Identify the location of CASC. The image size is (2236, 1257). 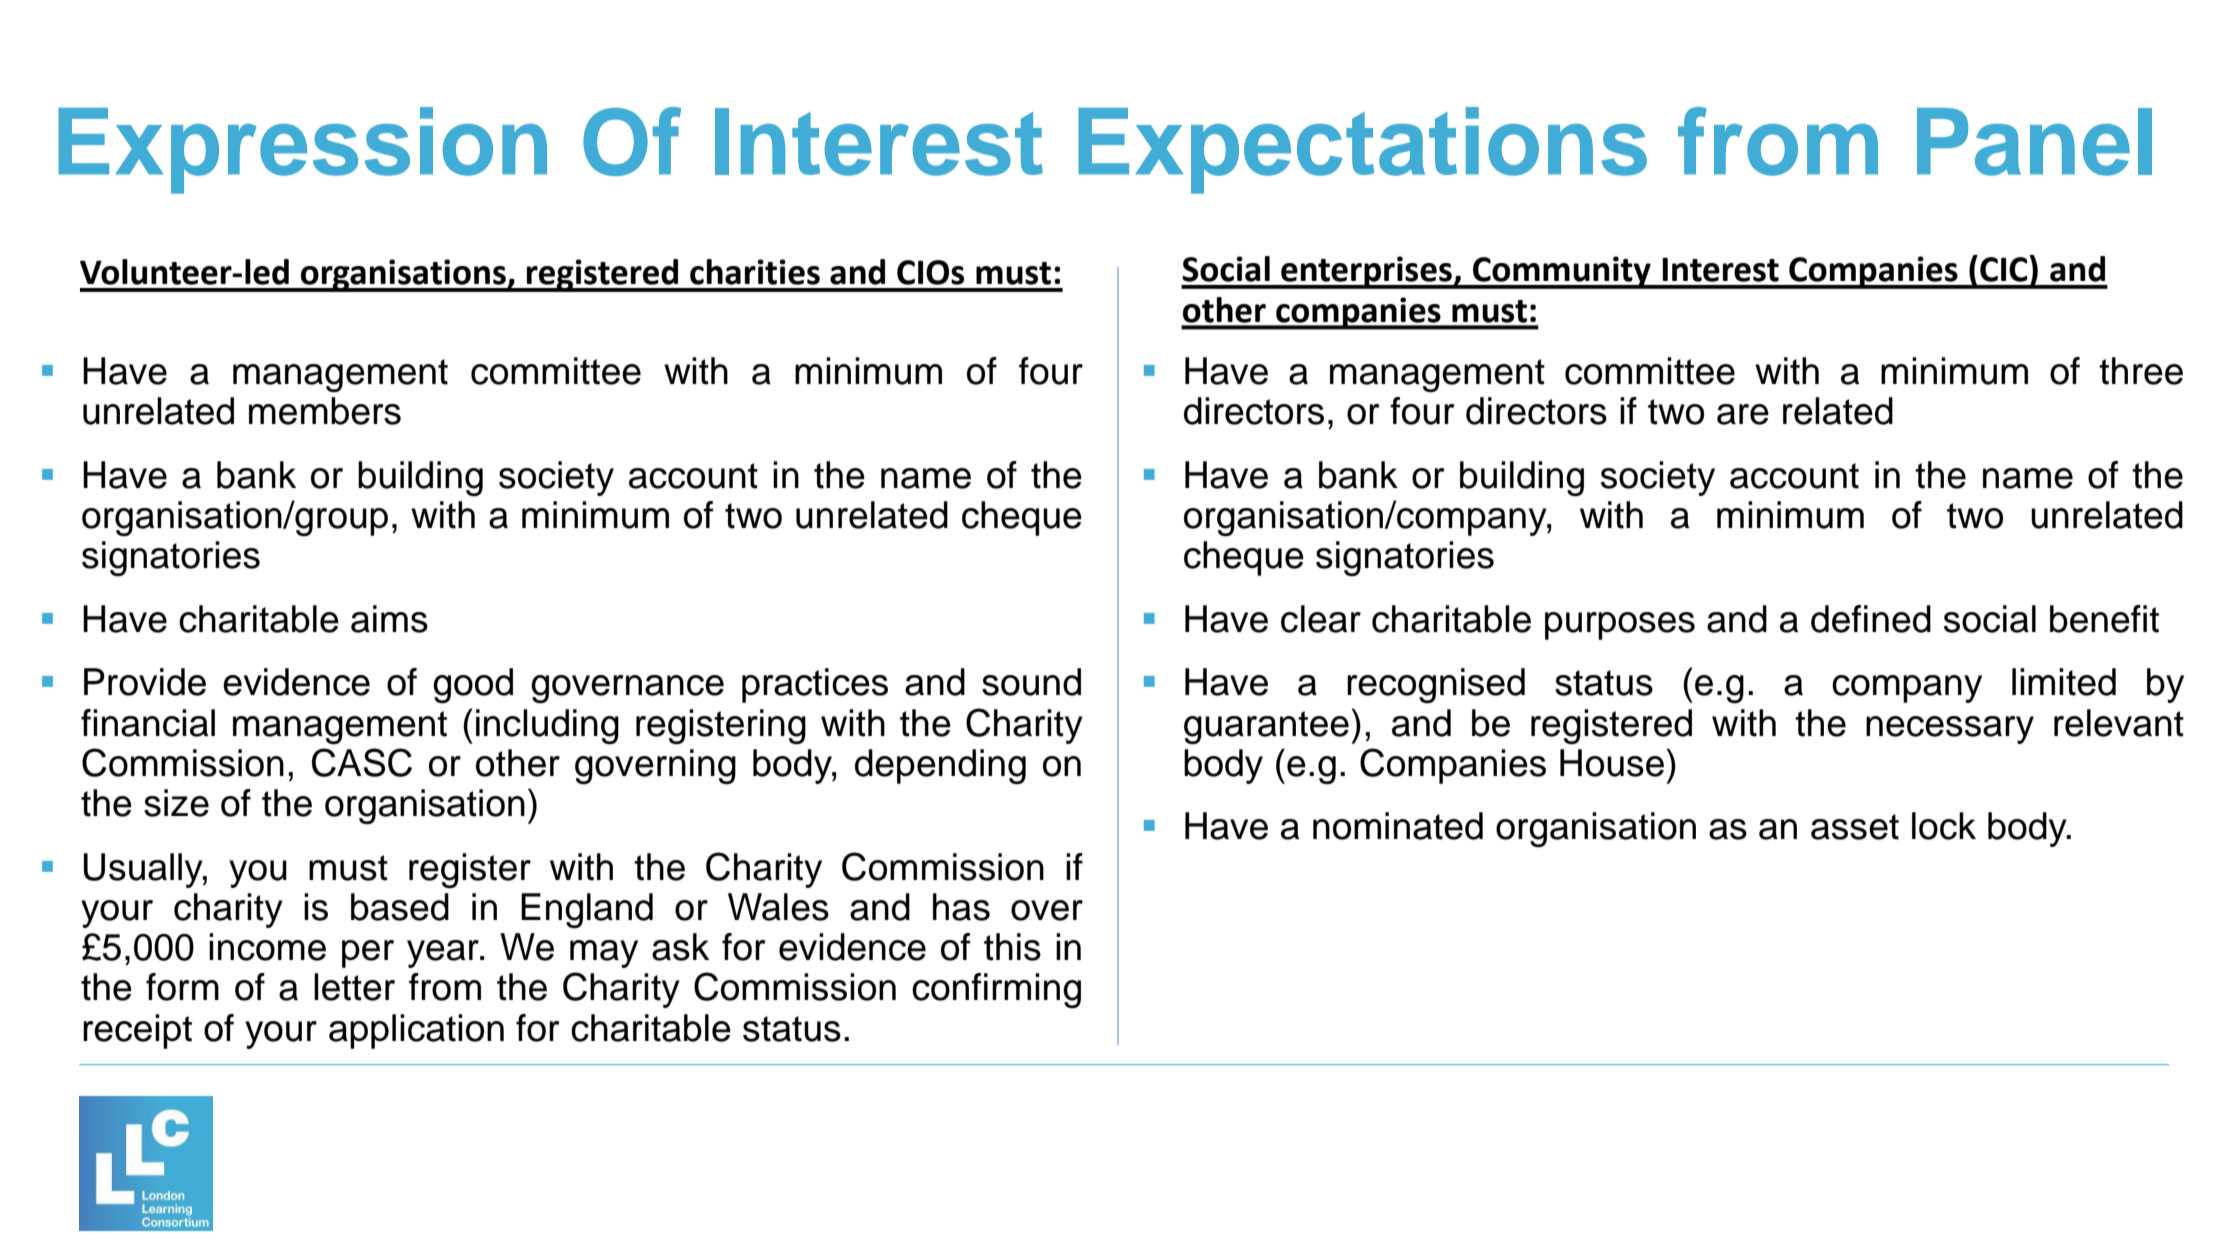
(362, 762).
